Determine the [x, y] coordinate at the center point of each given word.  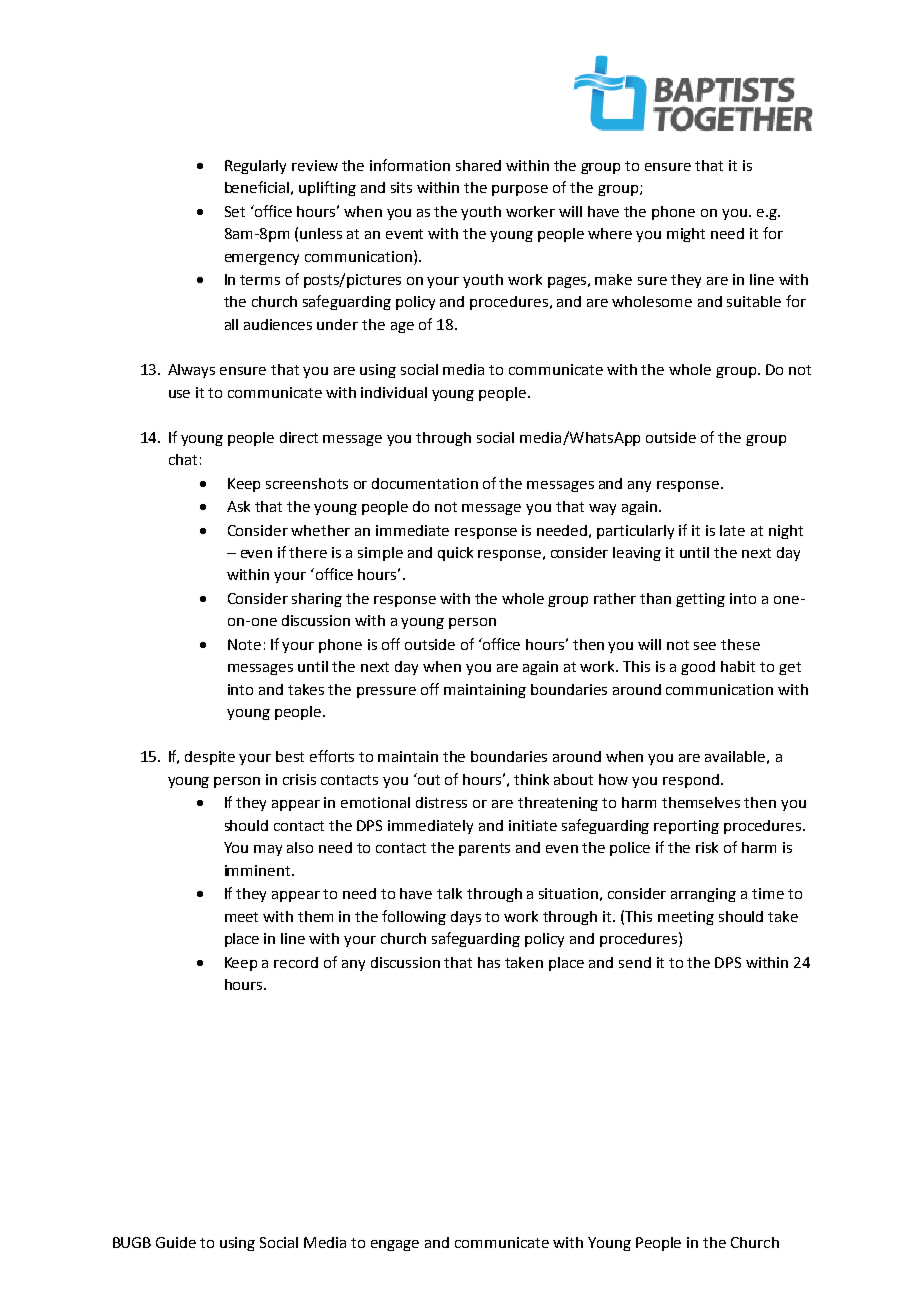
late [732, 530]
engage [395, 1245]
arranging [703, 895]
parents [484, 849]
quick [455, 554]
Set [235, 211]
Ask [238, 506]
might [686, 235]
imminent [259, 870]
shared [478, 165]
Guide [176, 1242]
